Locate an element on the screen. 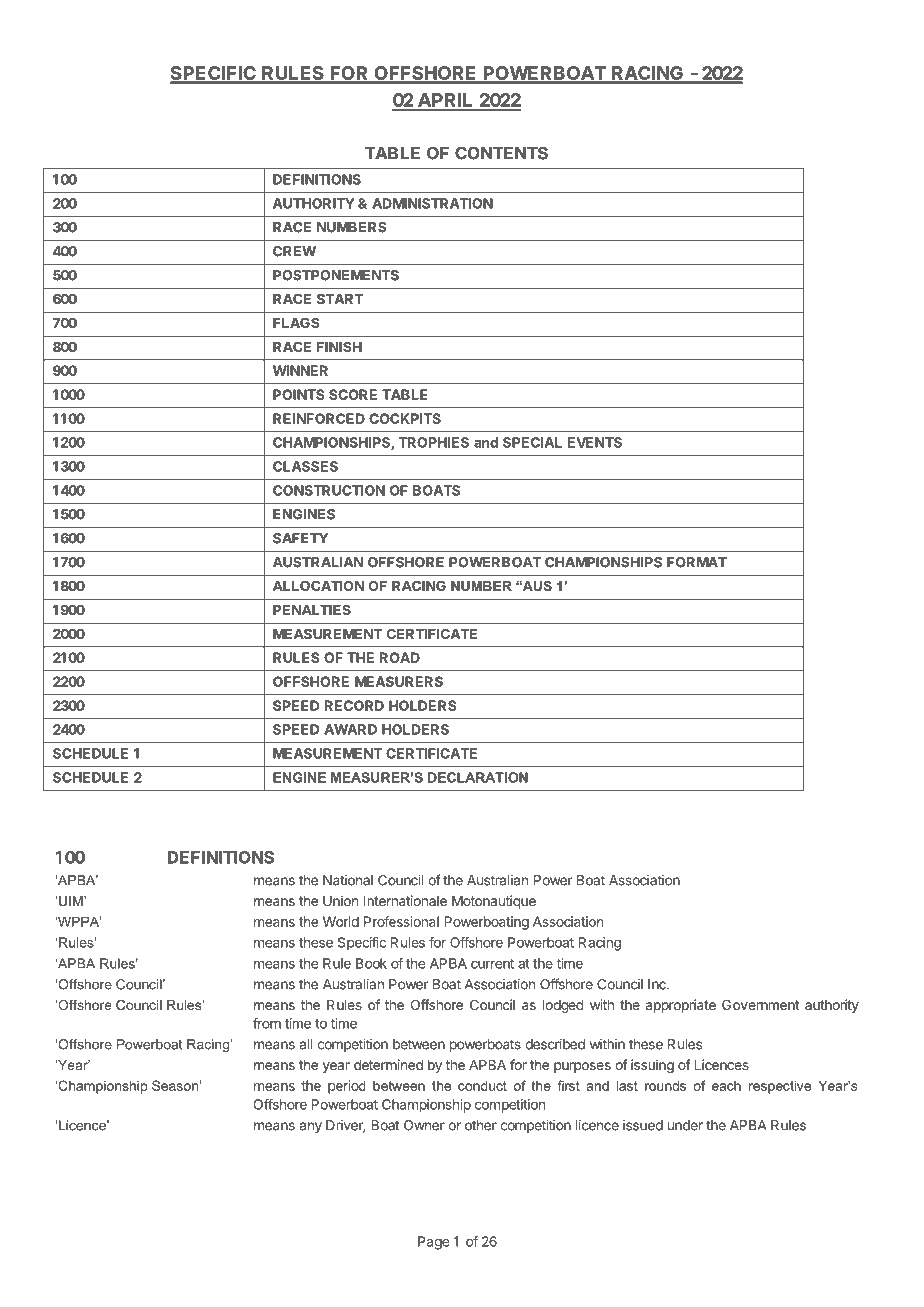  CONSTRUCTION is located at coordinates (329, 490).
